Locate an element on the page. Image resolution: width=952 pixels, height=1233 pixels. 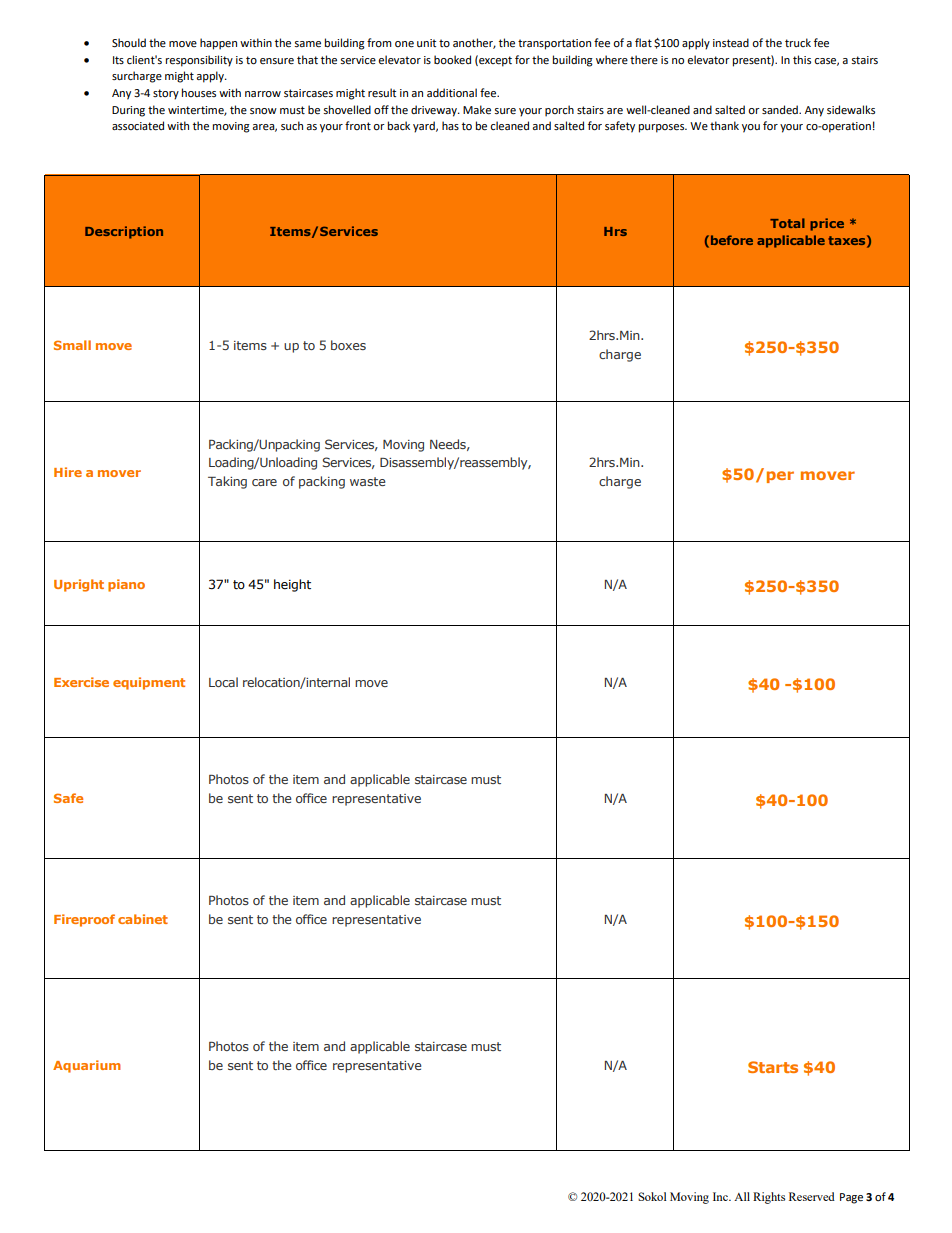
equipment is located at coordinates (149, 683).
